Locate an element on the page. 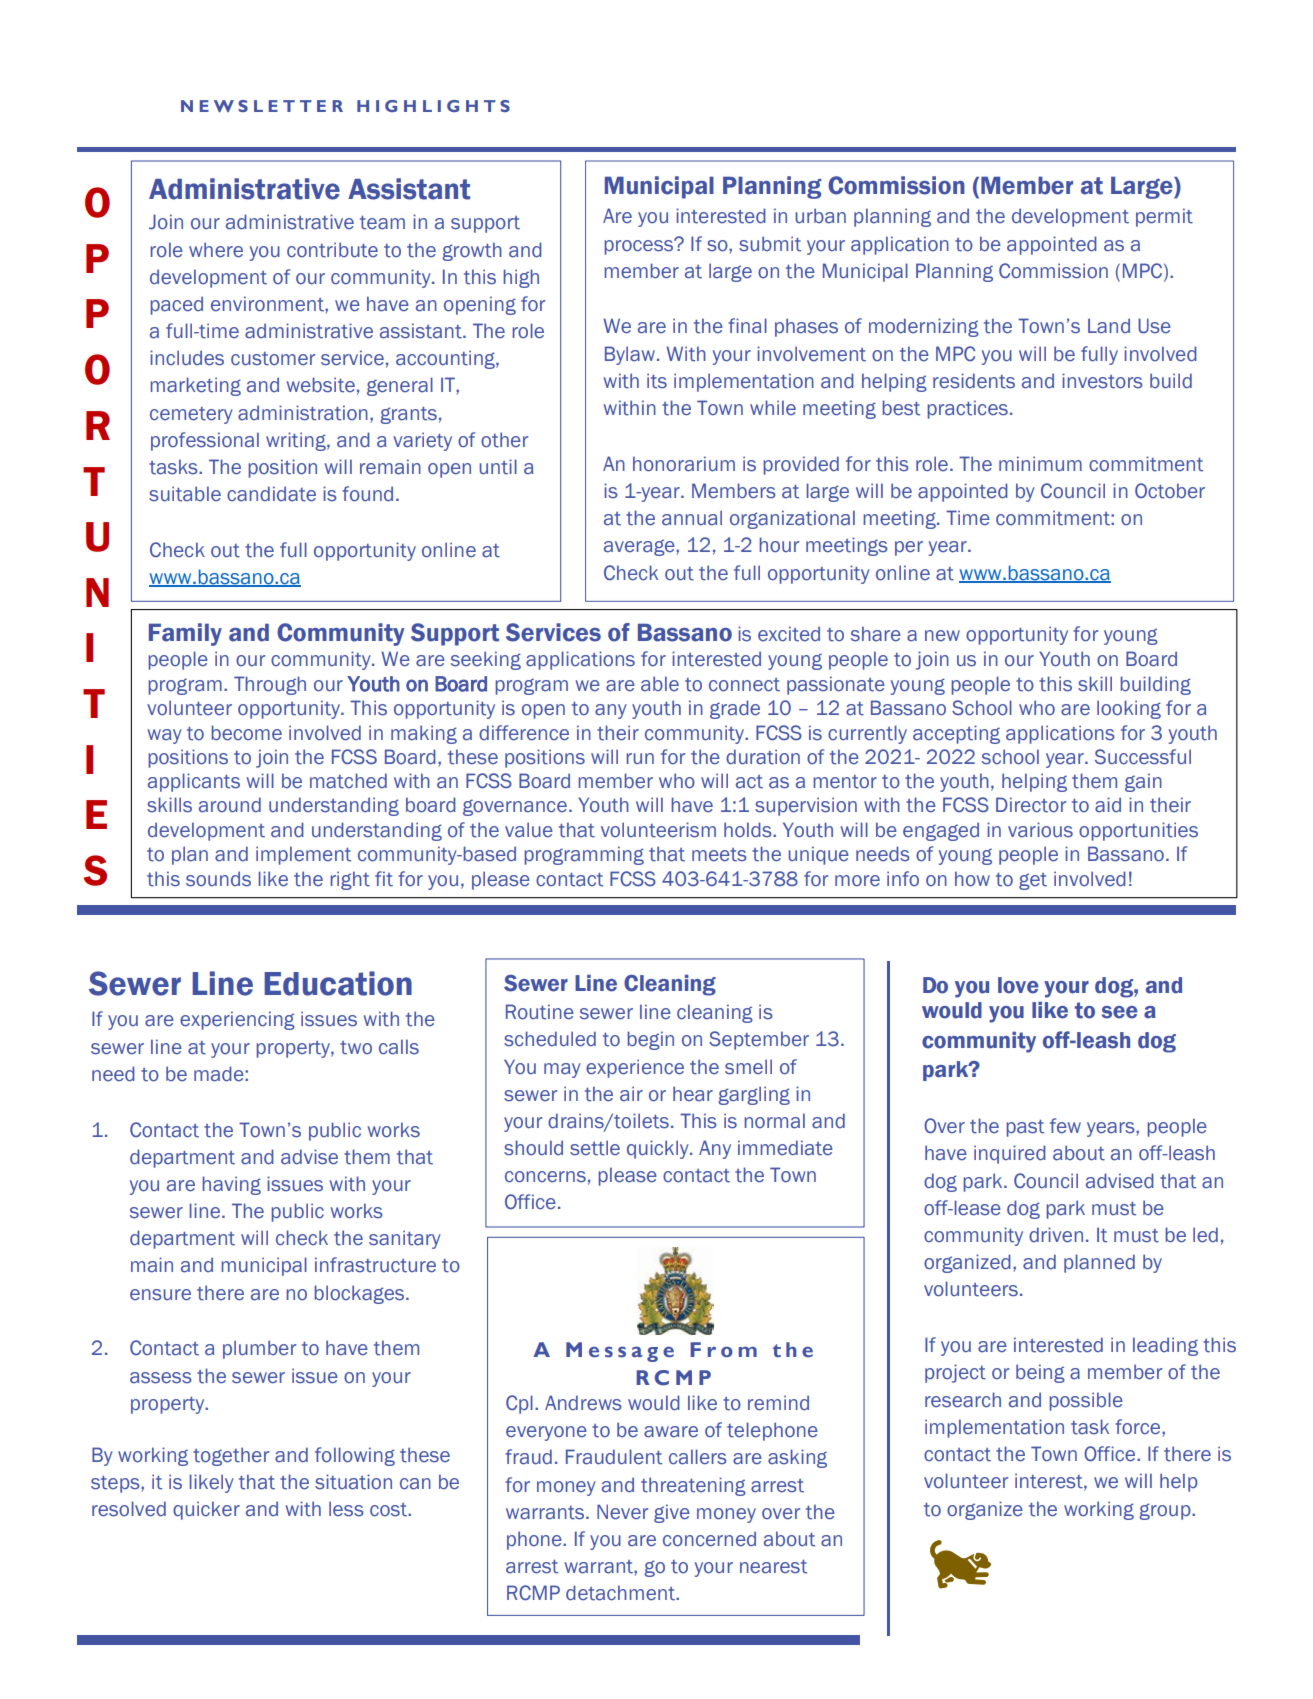 The image size is (1313, 1699). group is located at coordinates (1166, 1511).
